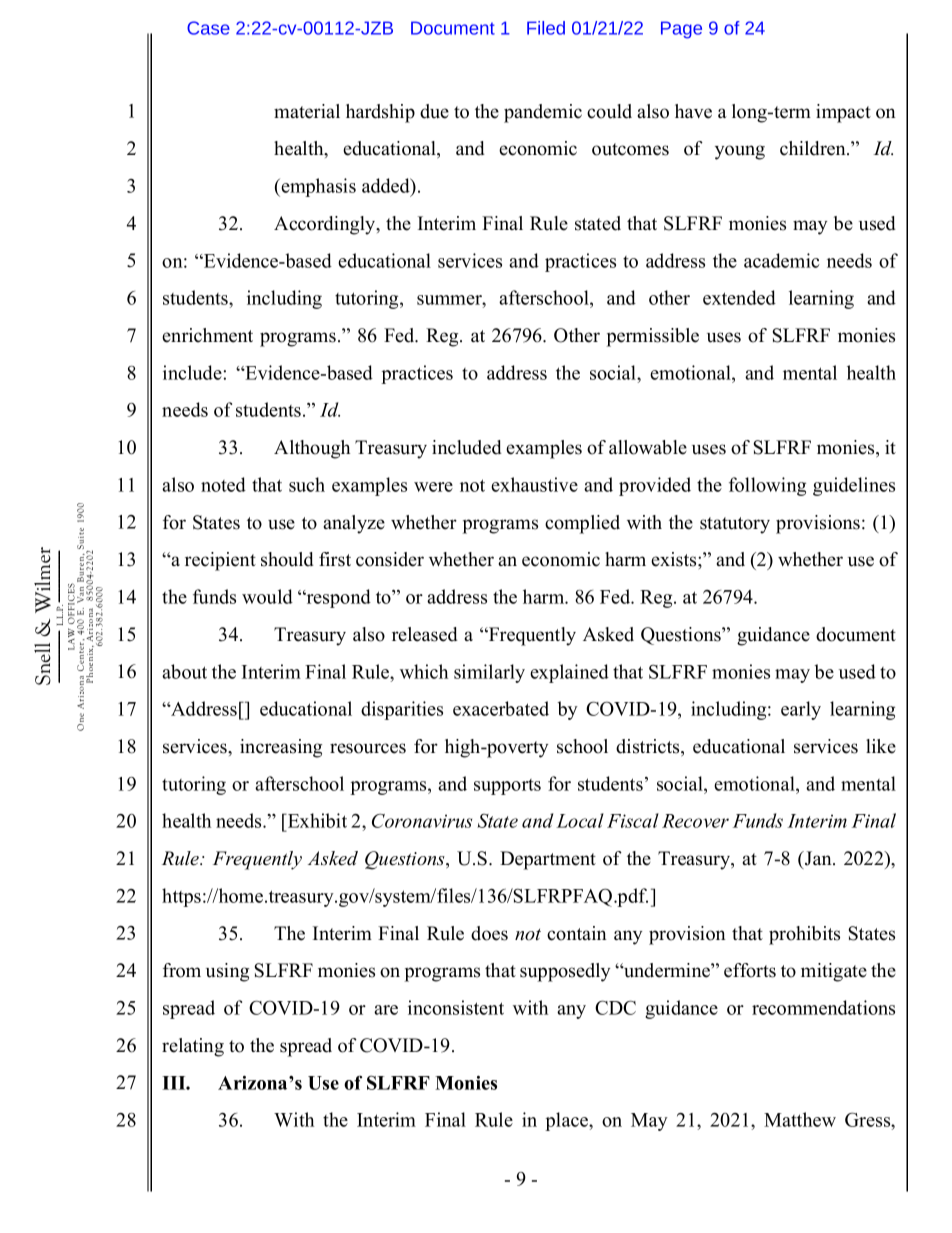 The width and height of the page is (952, 1233). What do you see at coordinates (735, 525) in the page?
I see `statutory` at bounding box center [735, 525].
